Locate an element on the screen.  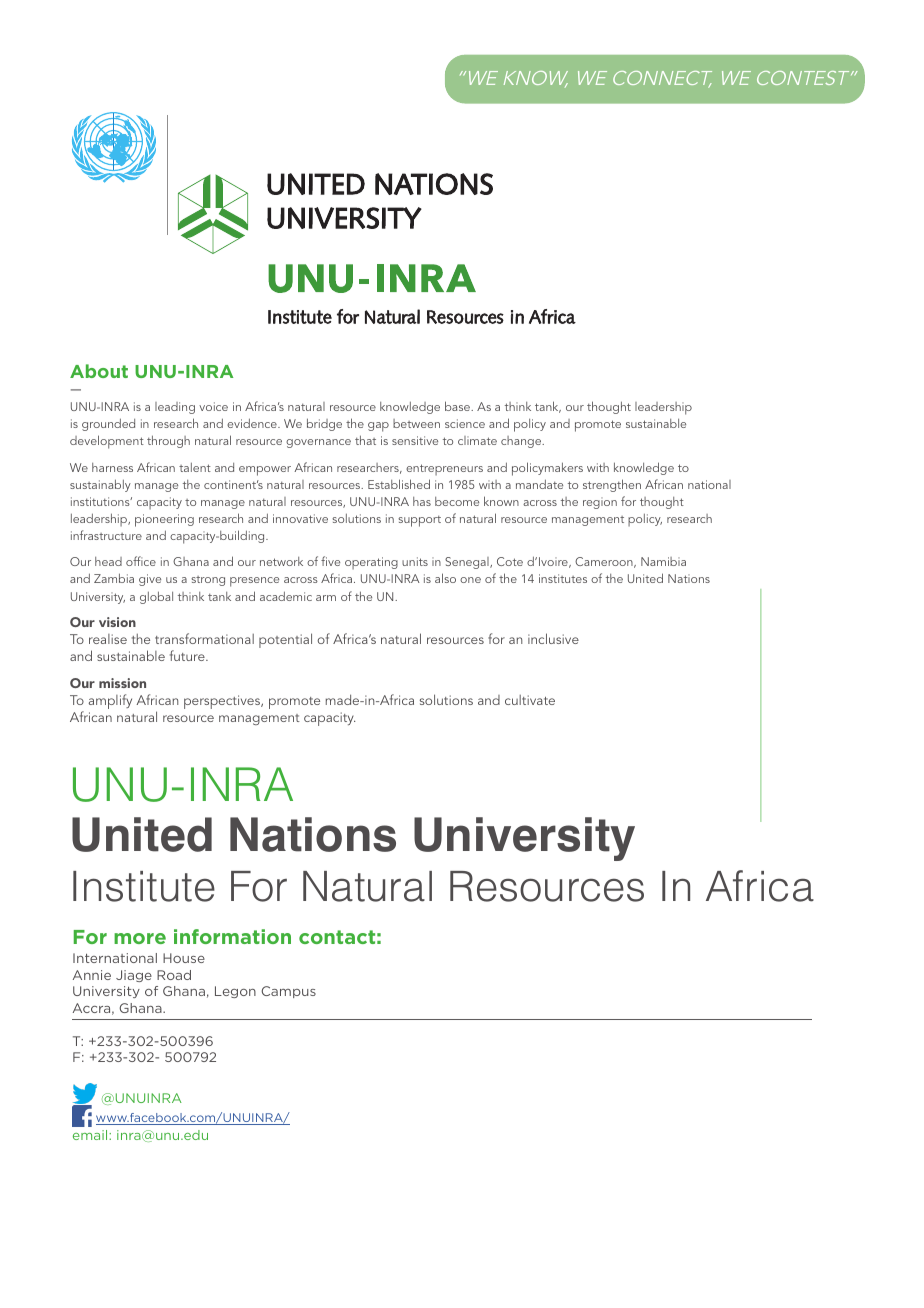
operating is located at coordinates (371, 563).
